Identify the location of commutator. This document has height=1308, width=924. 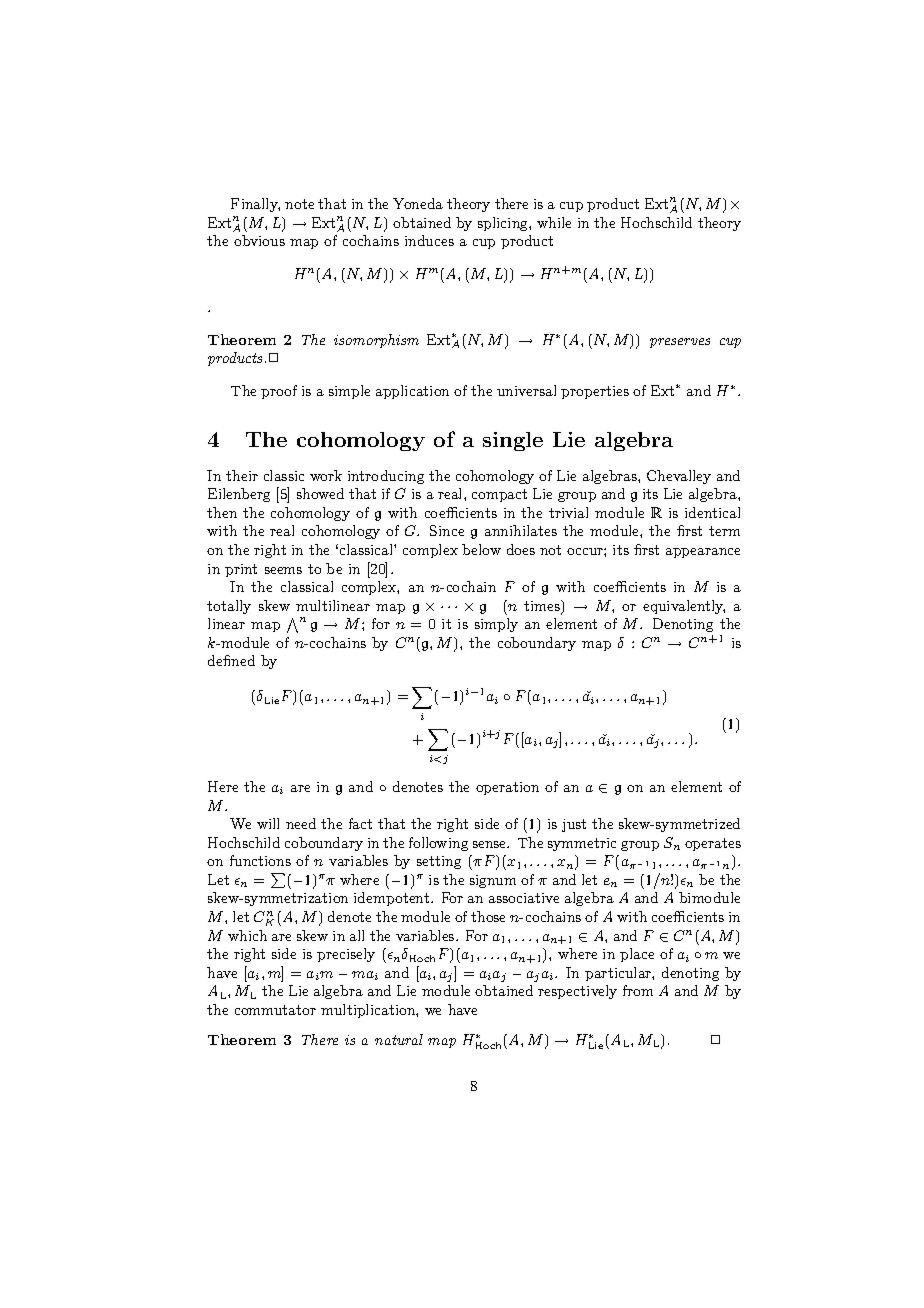
(275, 1010).
